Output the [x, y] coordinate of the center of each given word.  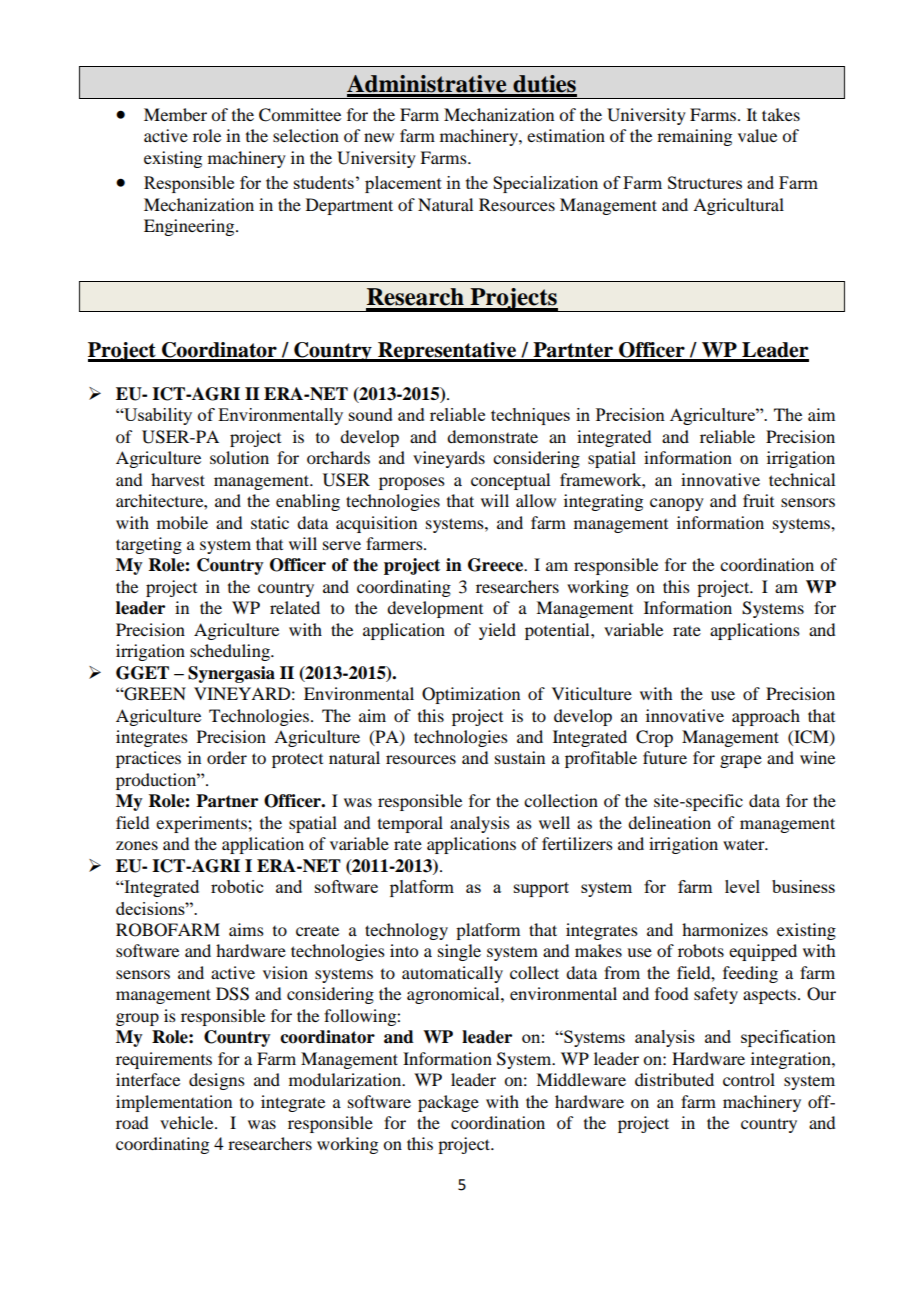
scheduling [231, 652]
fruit [758, 500]
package [448, 1103]
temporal [410, 824]
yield [497, 631]
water [745, 844]
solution [239, 457]
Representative [447, 352]
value [757, 135]
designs [217, 1081]
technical [802, 479]
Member [175, 114]
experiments [202, 824]
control [749, 1079]
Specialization [545, 184]
